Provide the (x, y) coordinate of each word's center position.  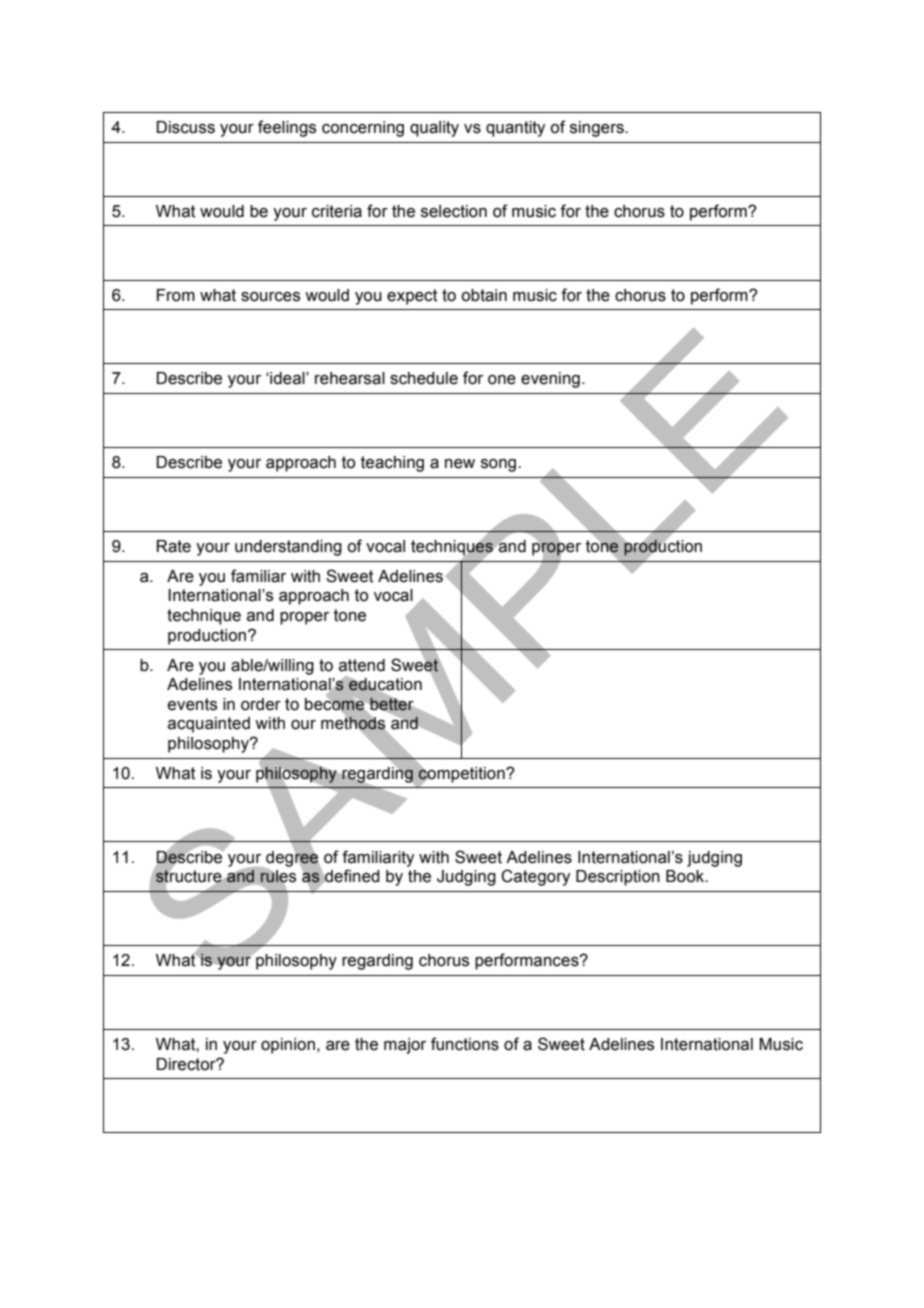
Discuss (186, 127)
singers (598, 129)
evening (550, 380)
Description (618, 878)
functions (465, 1044)
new (460, 464)
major (405, 1046)
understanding (288, 548)
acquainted (209, 725)
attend (362, 665)
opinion (288, 1046)
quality (434, 129)
